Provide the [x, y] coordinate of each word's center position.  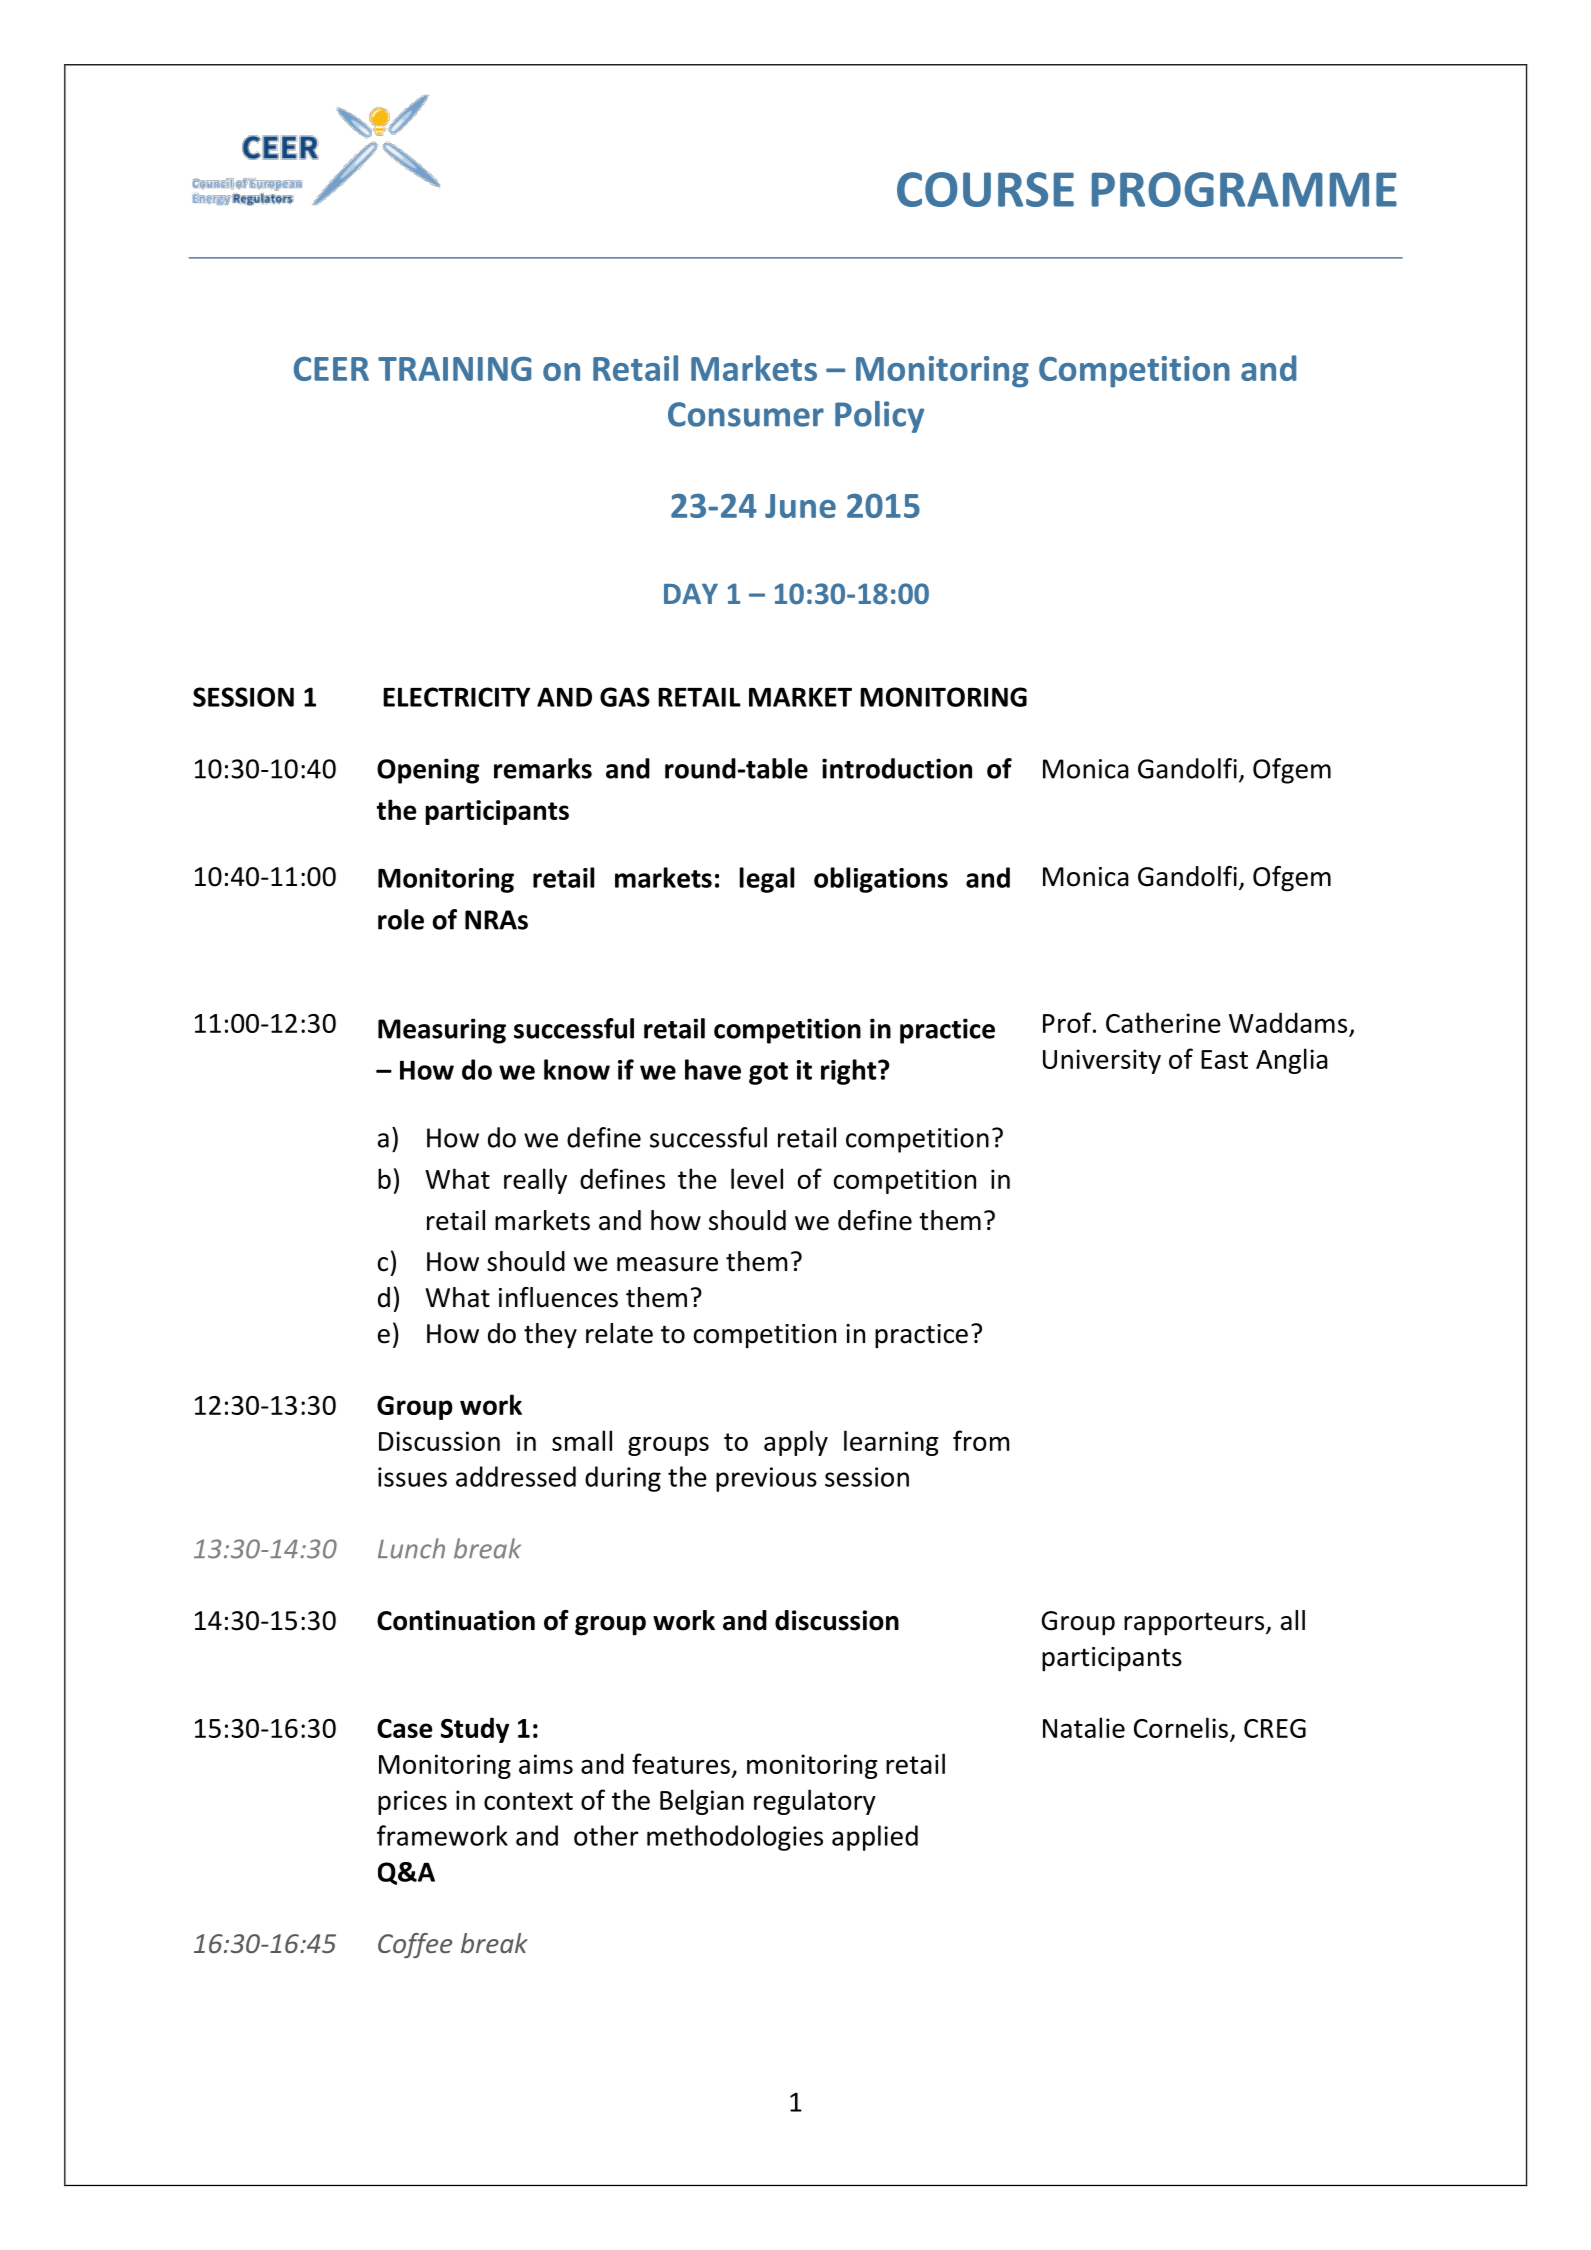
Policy [879, 417]
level [757, 1178]
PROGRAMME [1244, 189]
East [1224, 1059]
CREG [1275, 1728]
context [528, 1801]
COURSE [985, 189]
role [401, 919]
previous [766, 1479]
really [535, 1181]
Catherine [1163, 1022]
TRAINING [454, 368]
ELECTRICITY [456, 697]
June [800, 506]
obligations [881, 880]
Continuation [456, 1620]
